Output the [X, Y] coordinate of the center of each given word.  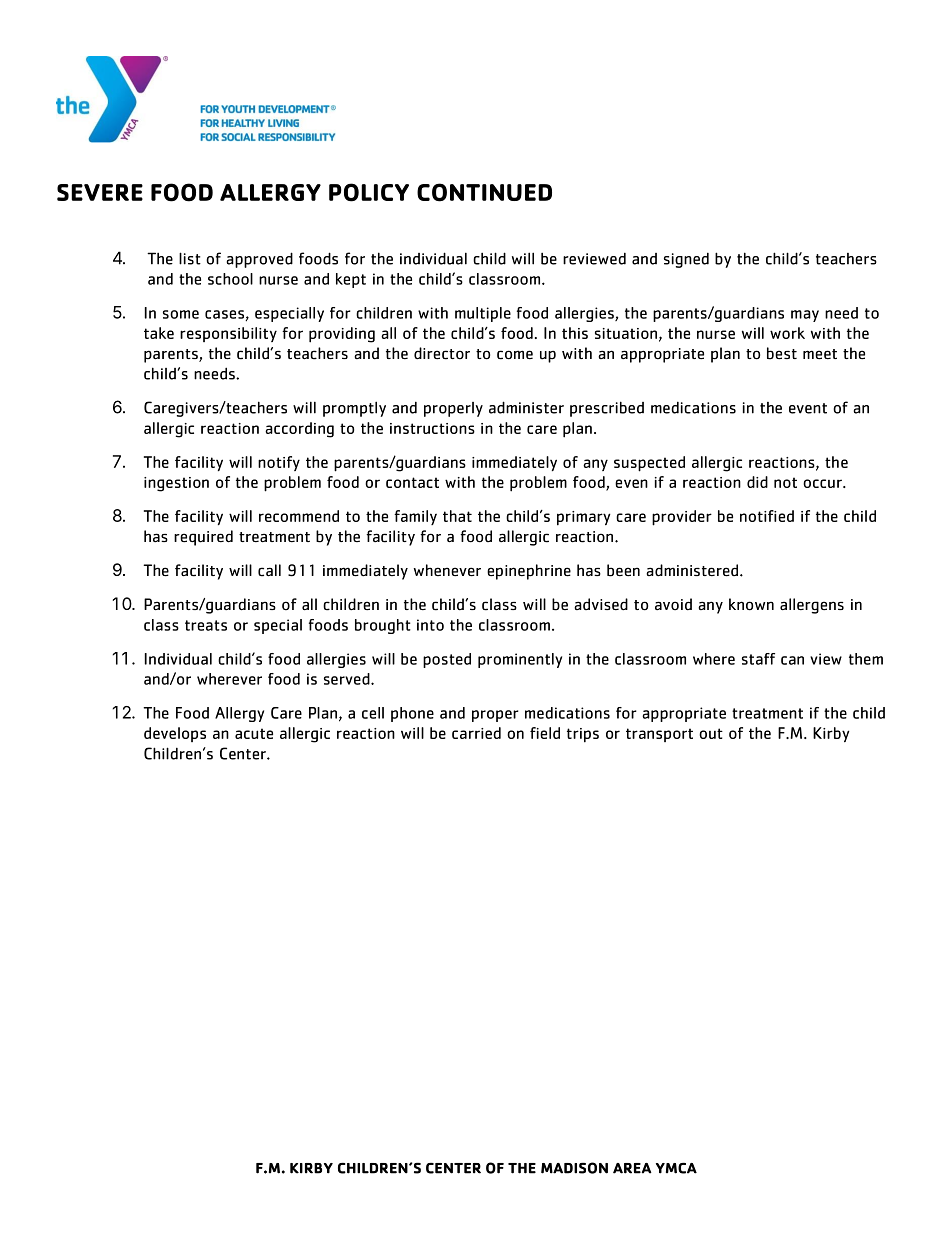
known [751, 604]
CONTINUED [484, 192]
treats [206, 625]
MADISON [574, 1168]
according [299, 430]
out [711, 733]
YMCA [676, 1168]
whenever [447, 570]
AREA [632, 1168]
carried [476, 733]
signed [686, 260]
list [190, 258]
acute [254, 733]
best [782, 353]
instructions [432, 428]
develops [175, 734]
